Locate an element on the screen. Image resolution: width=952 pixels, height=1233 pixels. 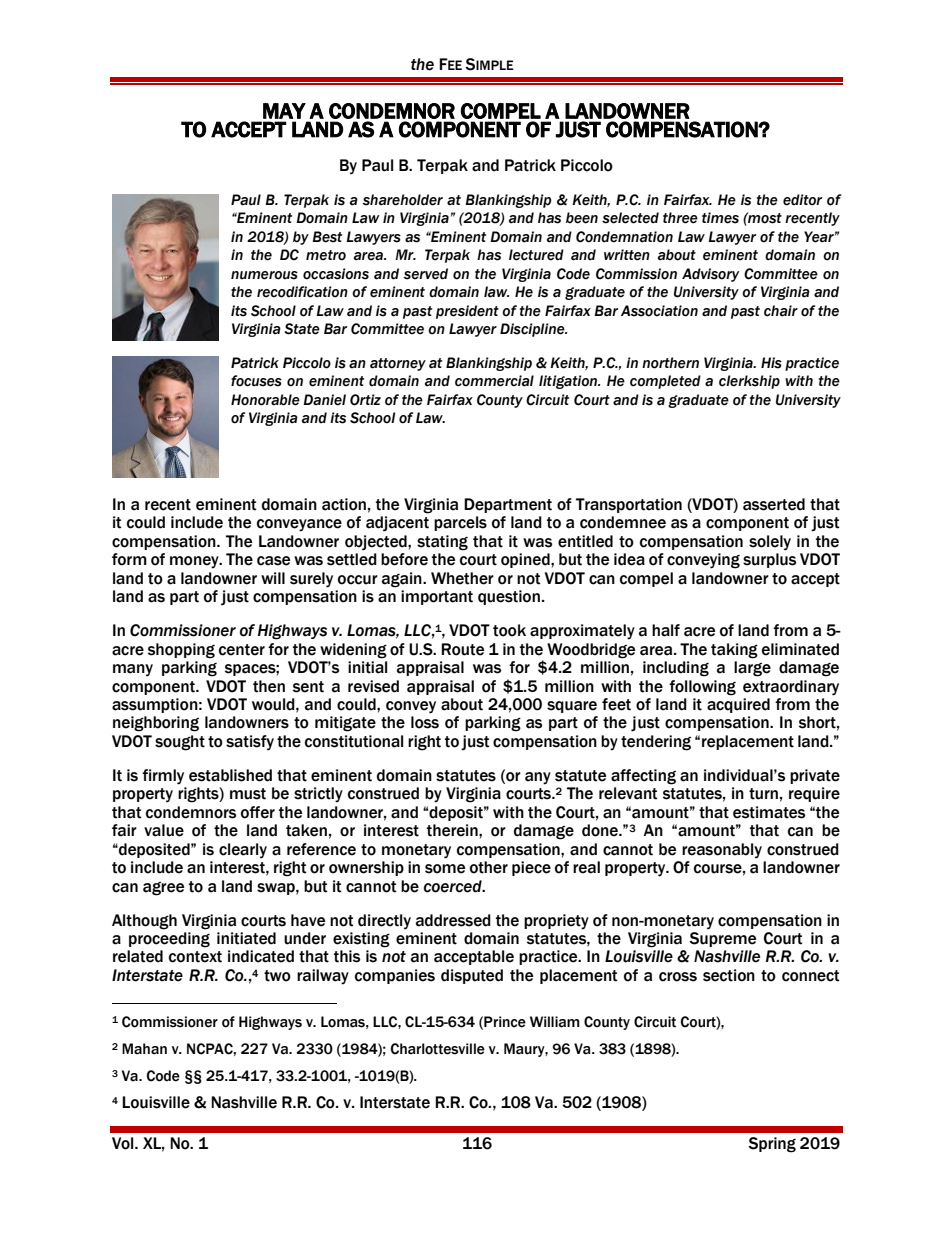
shopping is located at coordinates (181, 651).
